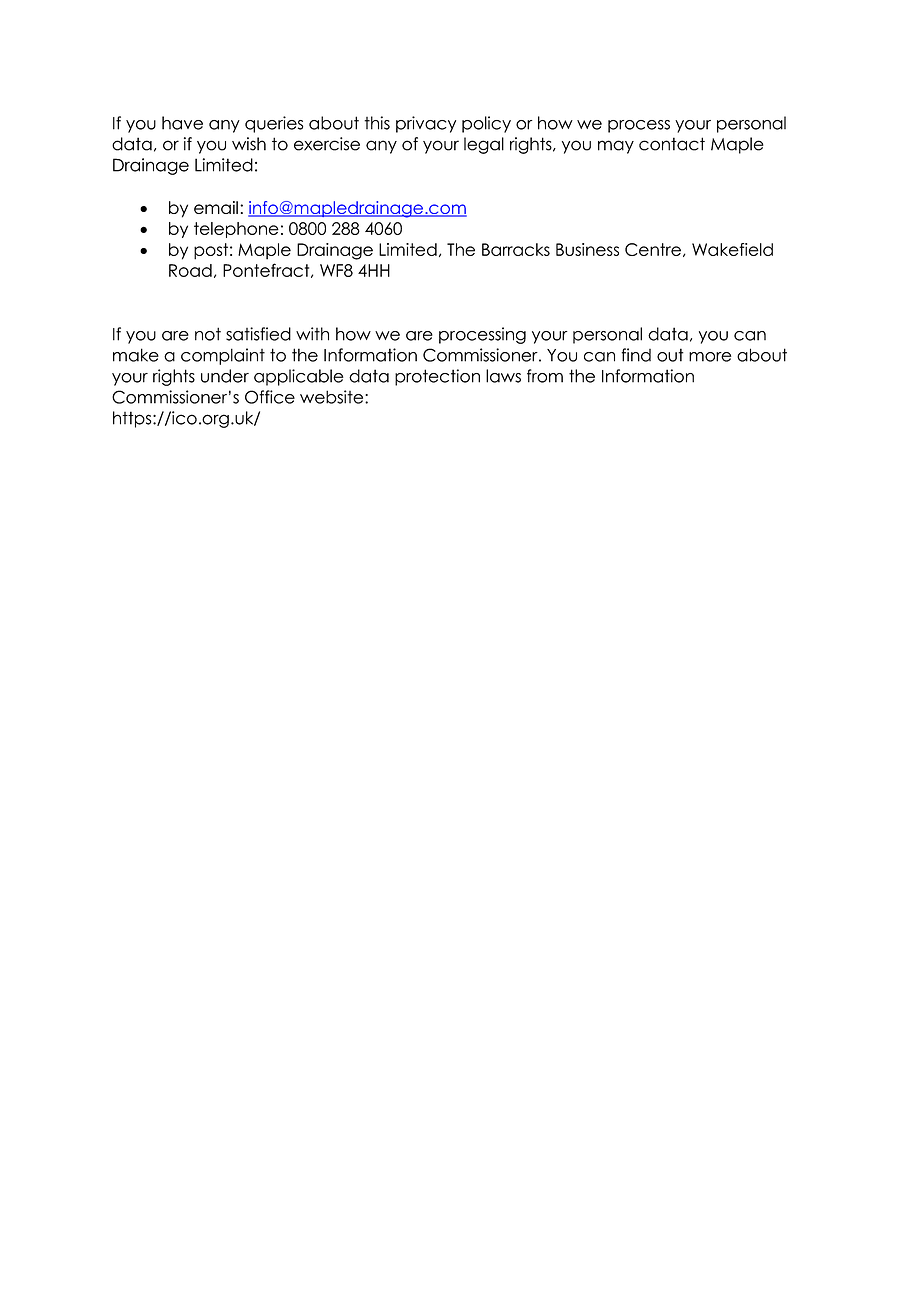 The width and height of the screenshot is (924, 1308). What do you see at coordinates (312, 334) in the screenshot?
I see `with` at bounding box center [312, 334].
